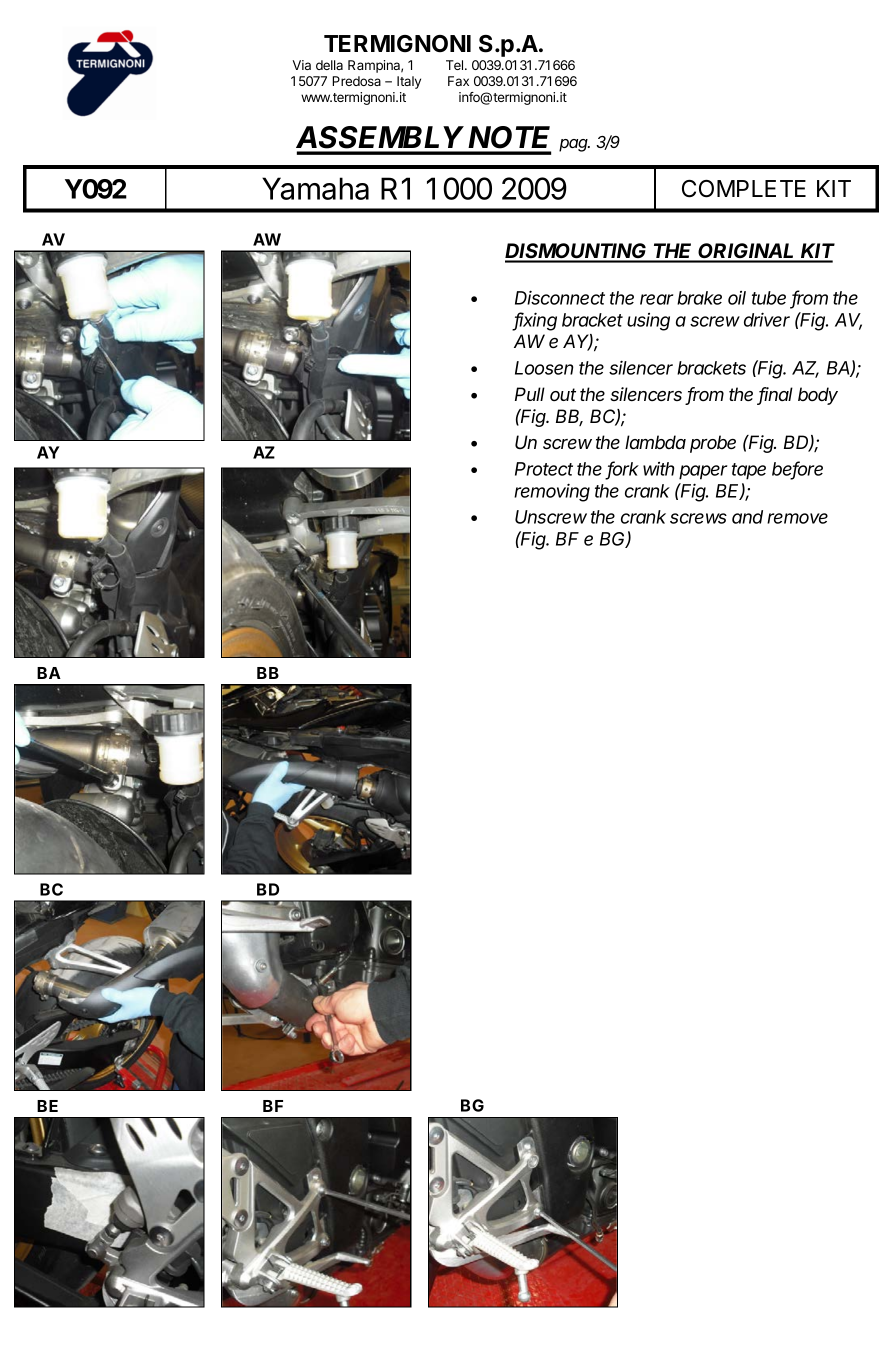 This page has height=1370, width=896. What do you see at coordinates (563, 394) in the page?
I see `out` at bounding box center [563, 394].
